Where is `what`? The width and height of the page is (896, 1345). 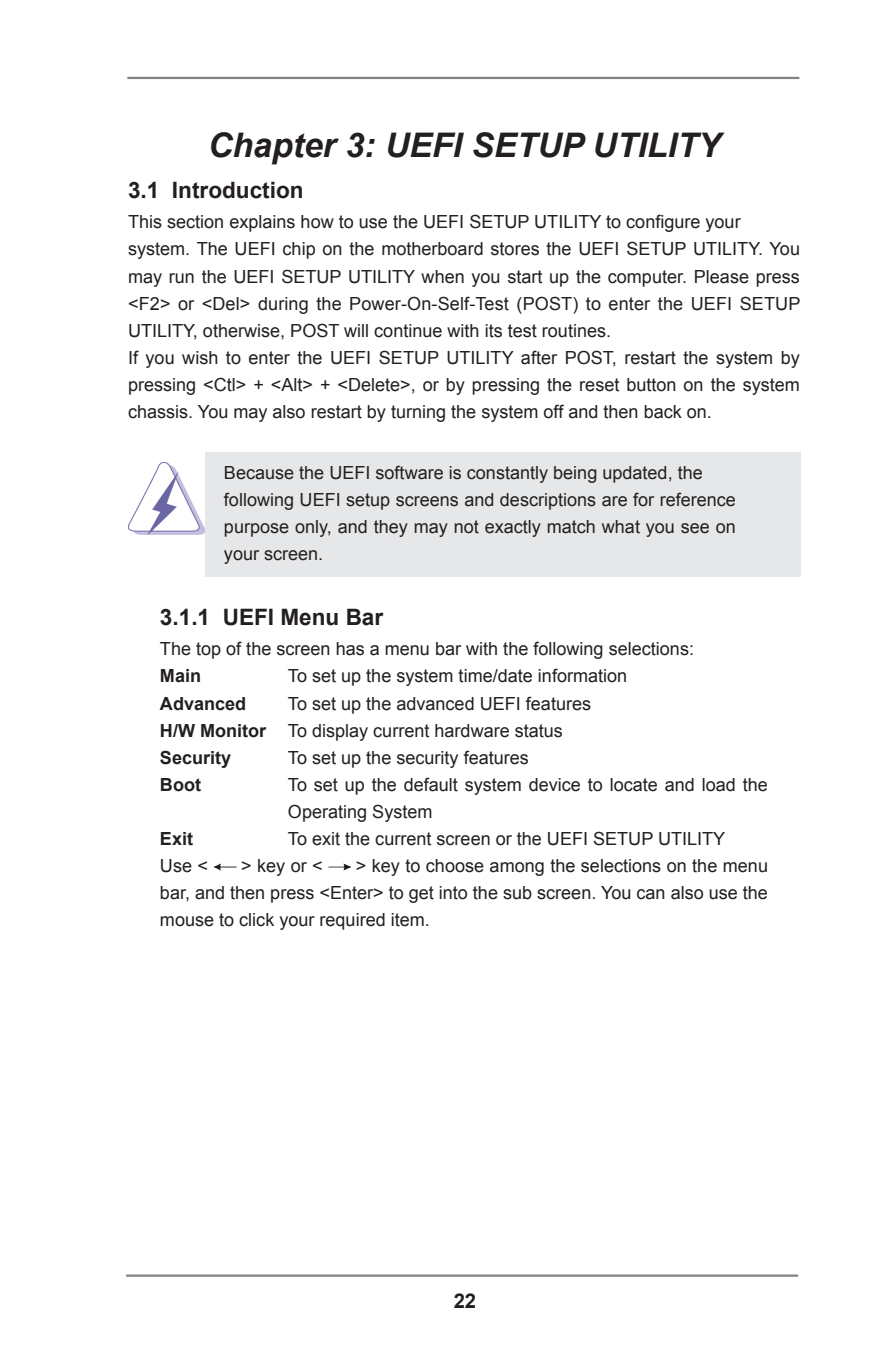
what is located at coordinates (621, 527).
